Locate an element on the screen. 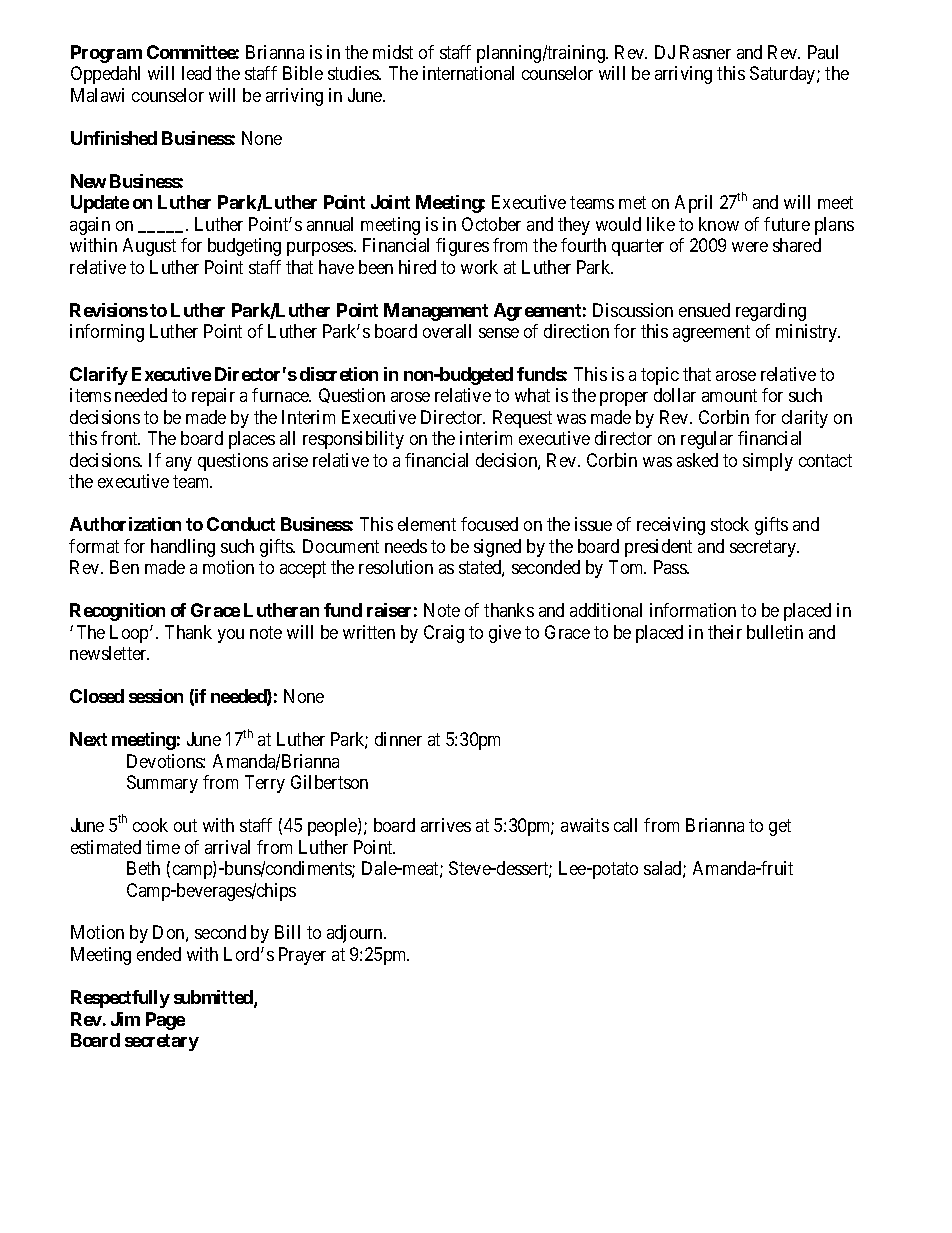 The height and width of the screenshot is (1233, 952). international is located at coordinates (468, 73).
